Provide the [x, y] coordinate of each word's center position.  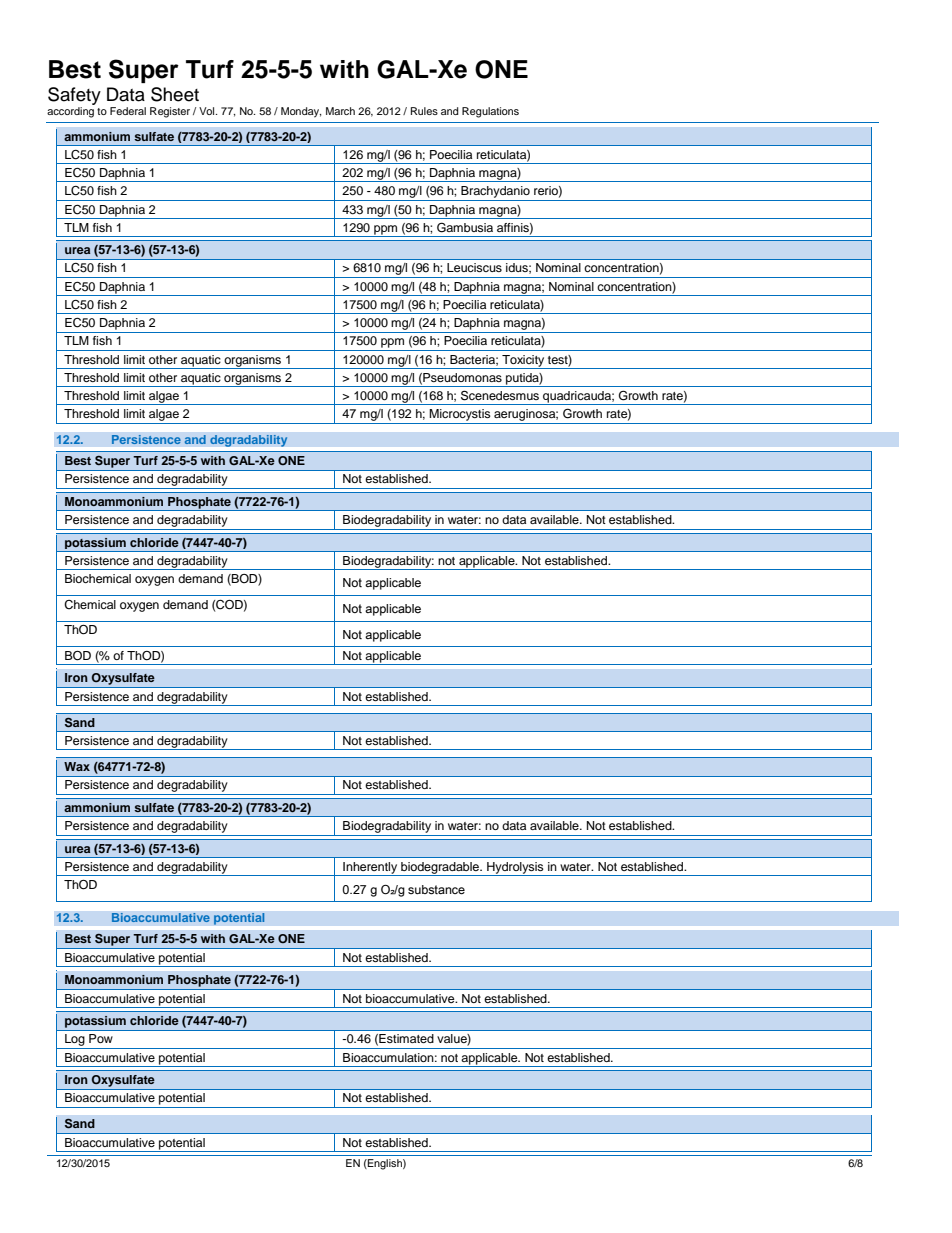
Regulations [490, 112]
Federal [128, 111]
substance [436, 890]
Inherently [370, 869]
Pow [101, 1038]
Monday [301, 112]
